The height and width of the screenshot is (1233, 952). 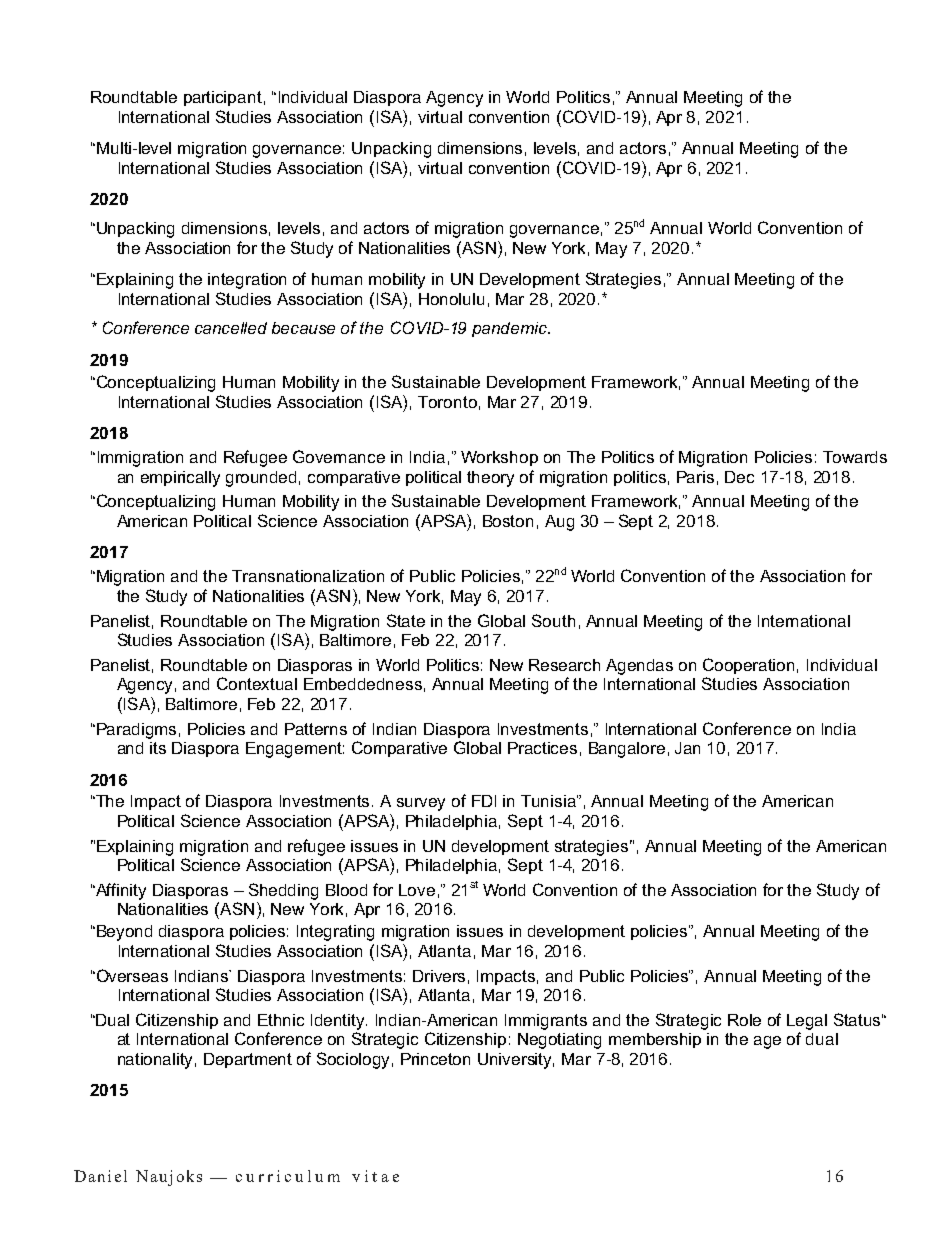 What do you see at coordinates (516, 1061) in the screenshot?
I see `University` at bounding box center [516, 1061].
